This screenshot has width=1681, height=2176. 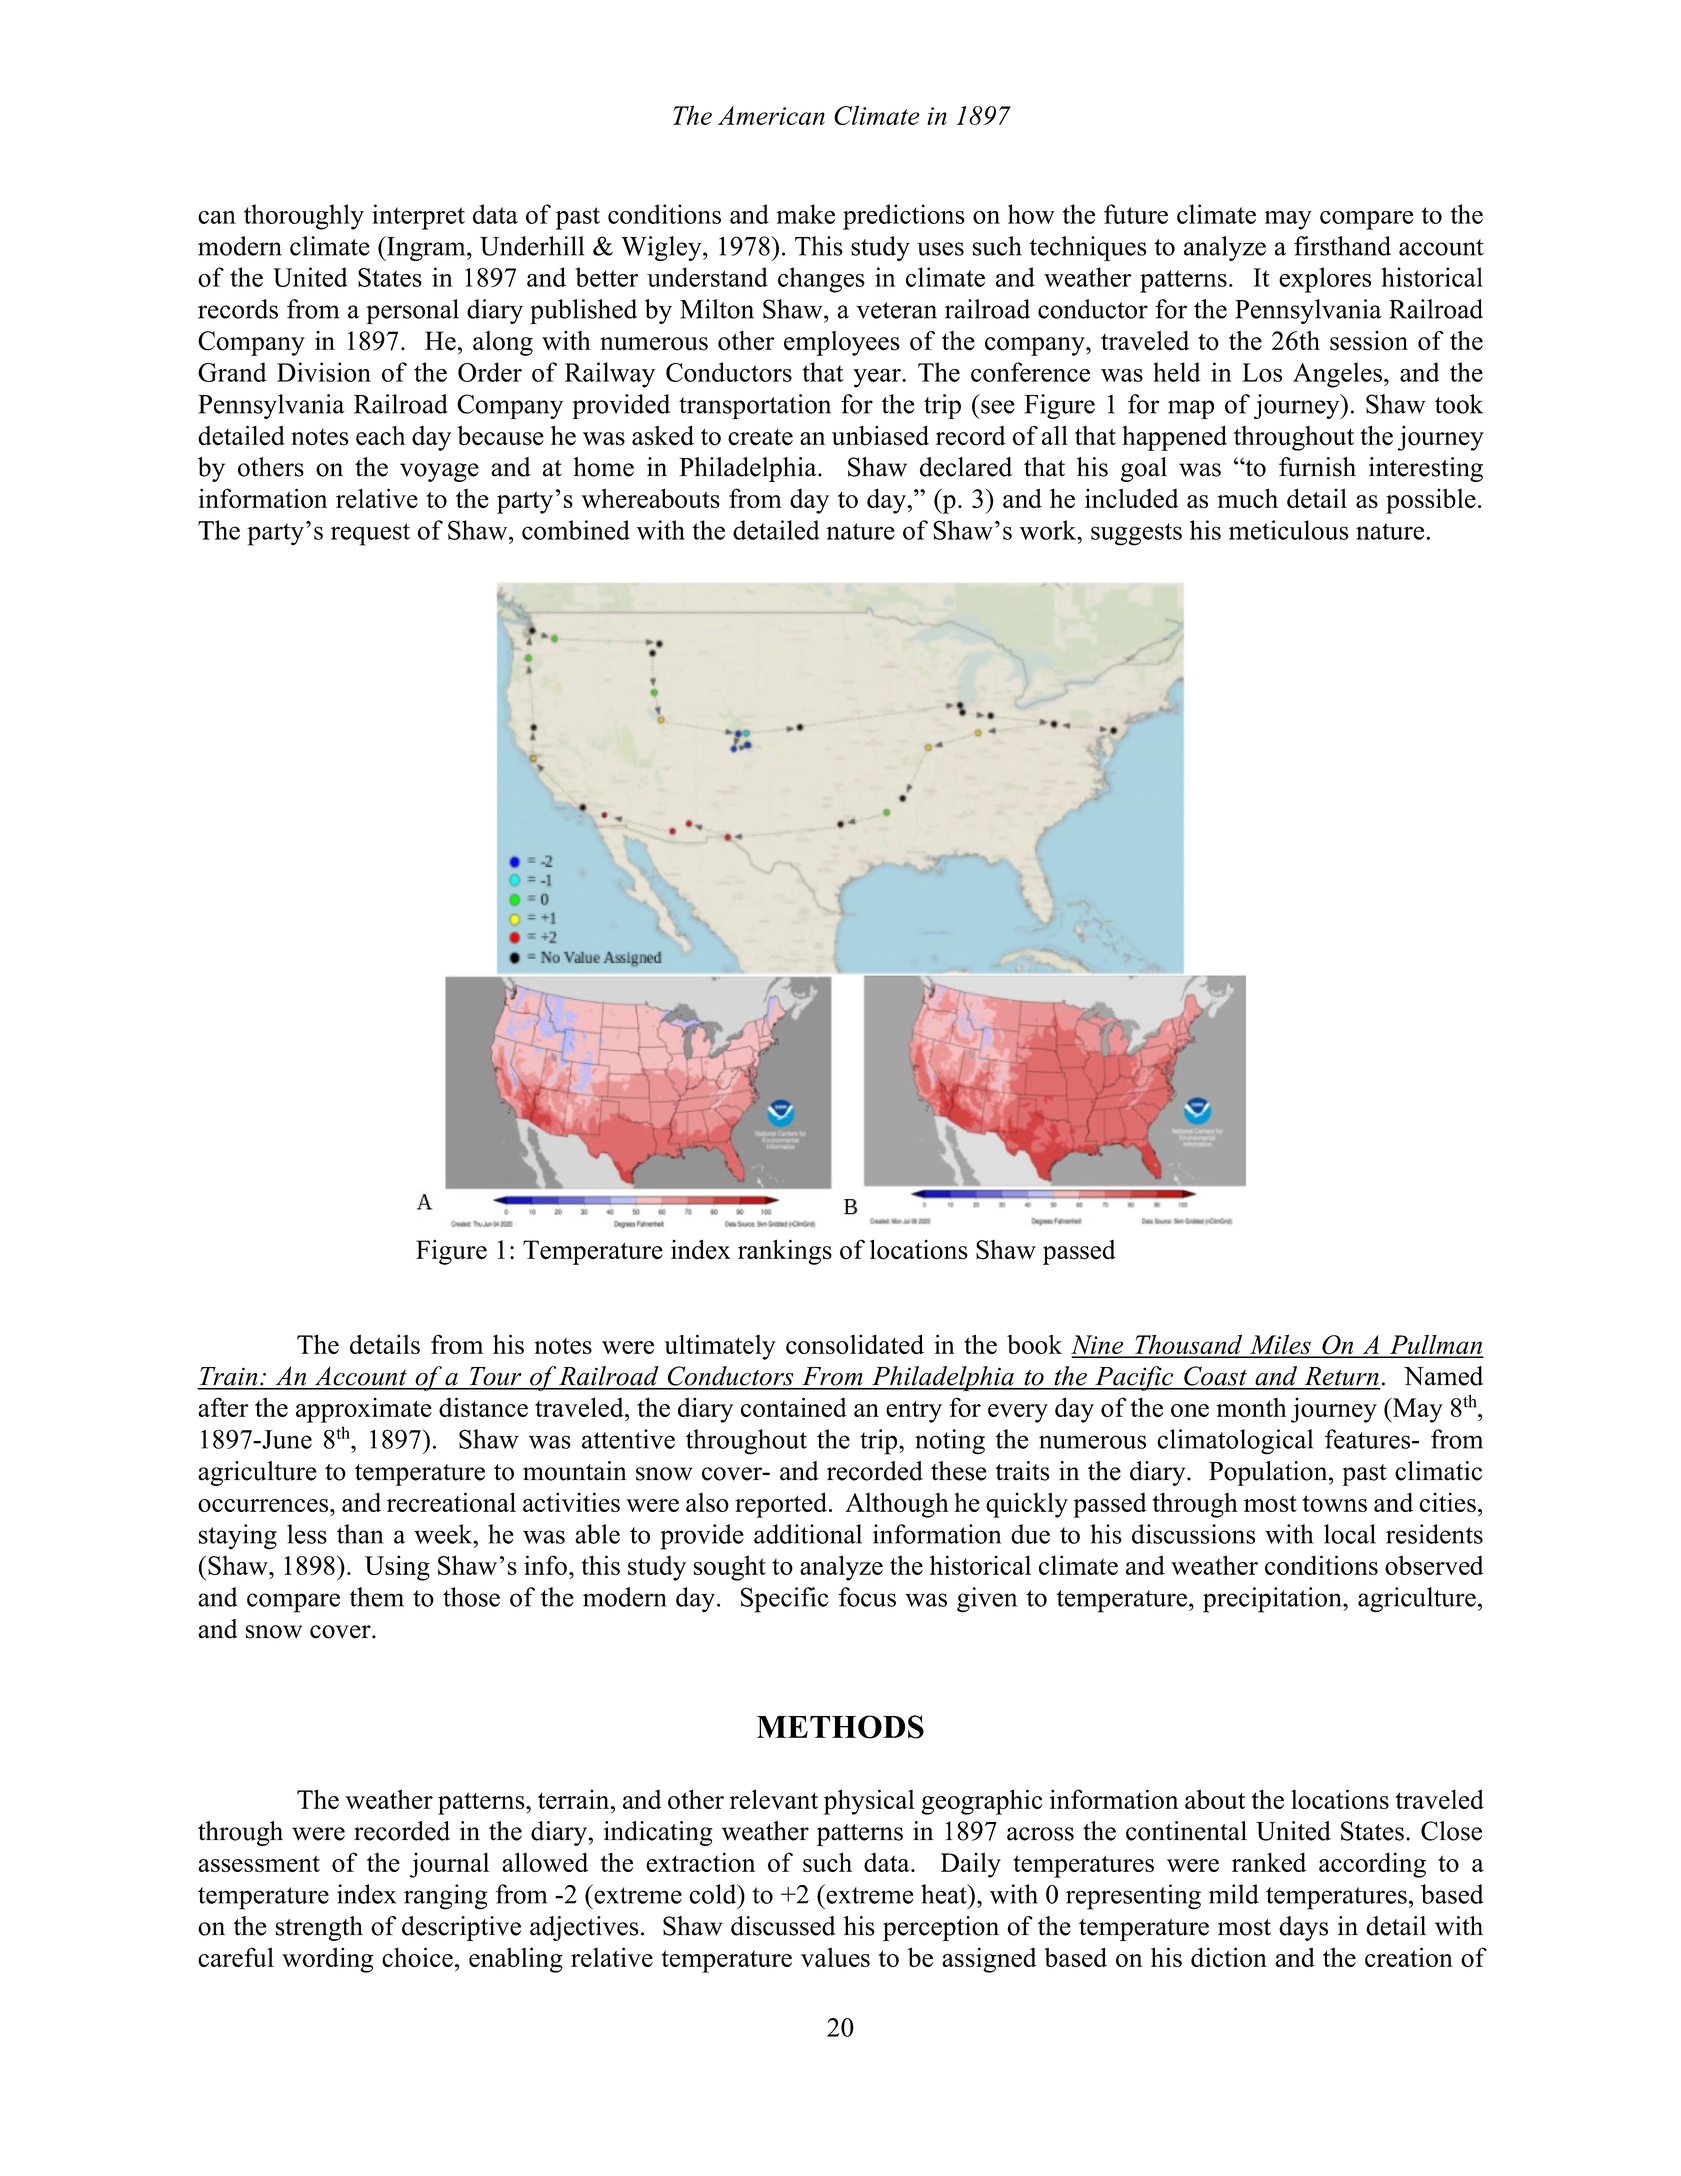 I want to click on days, so click(x=1303, y=1928).
